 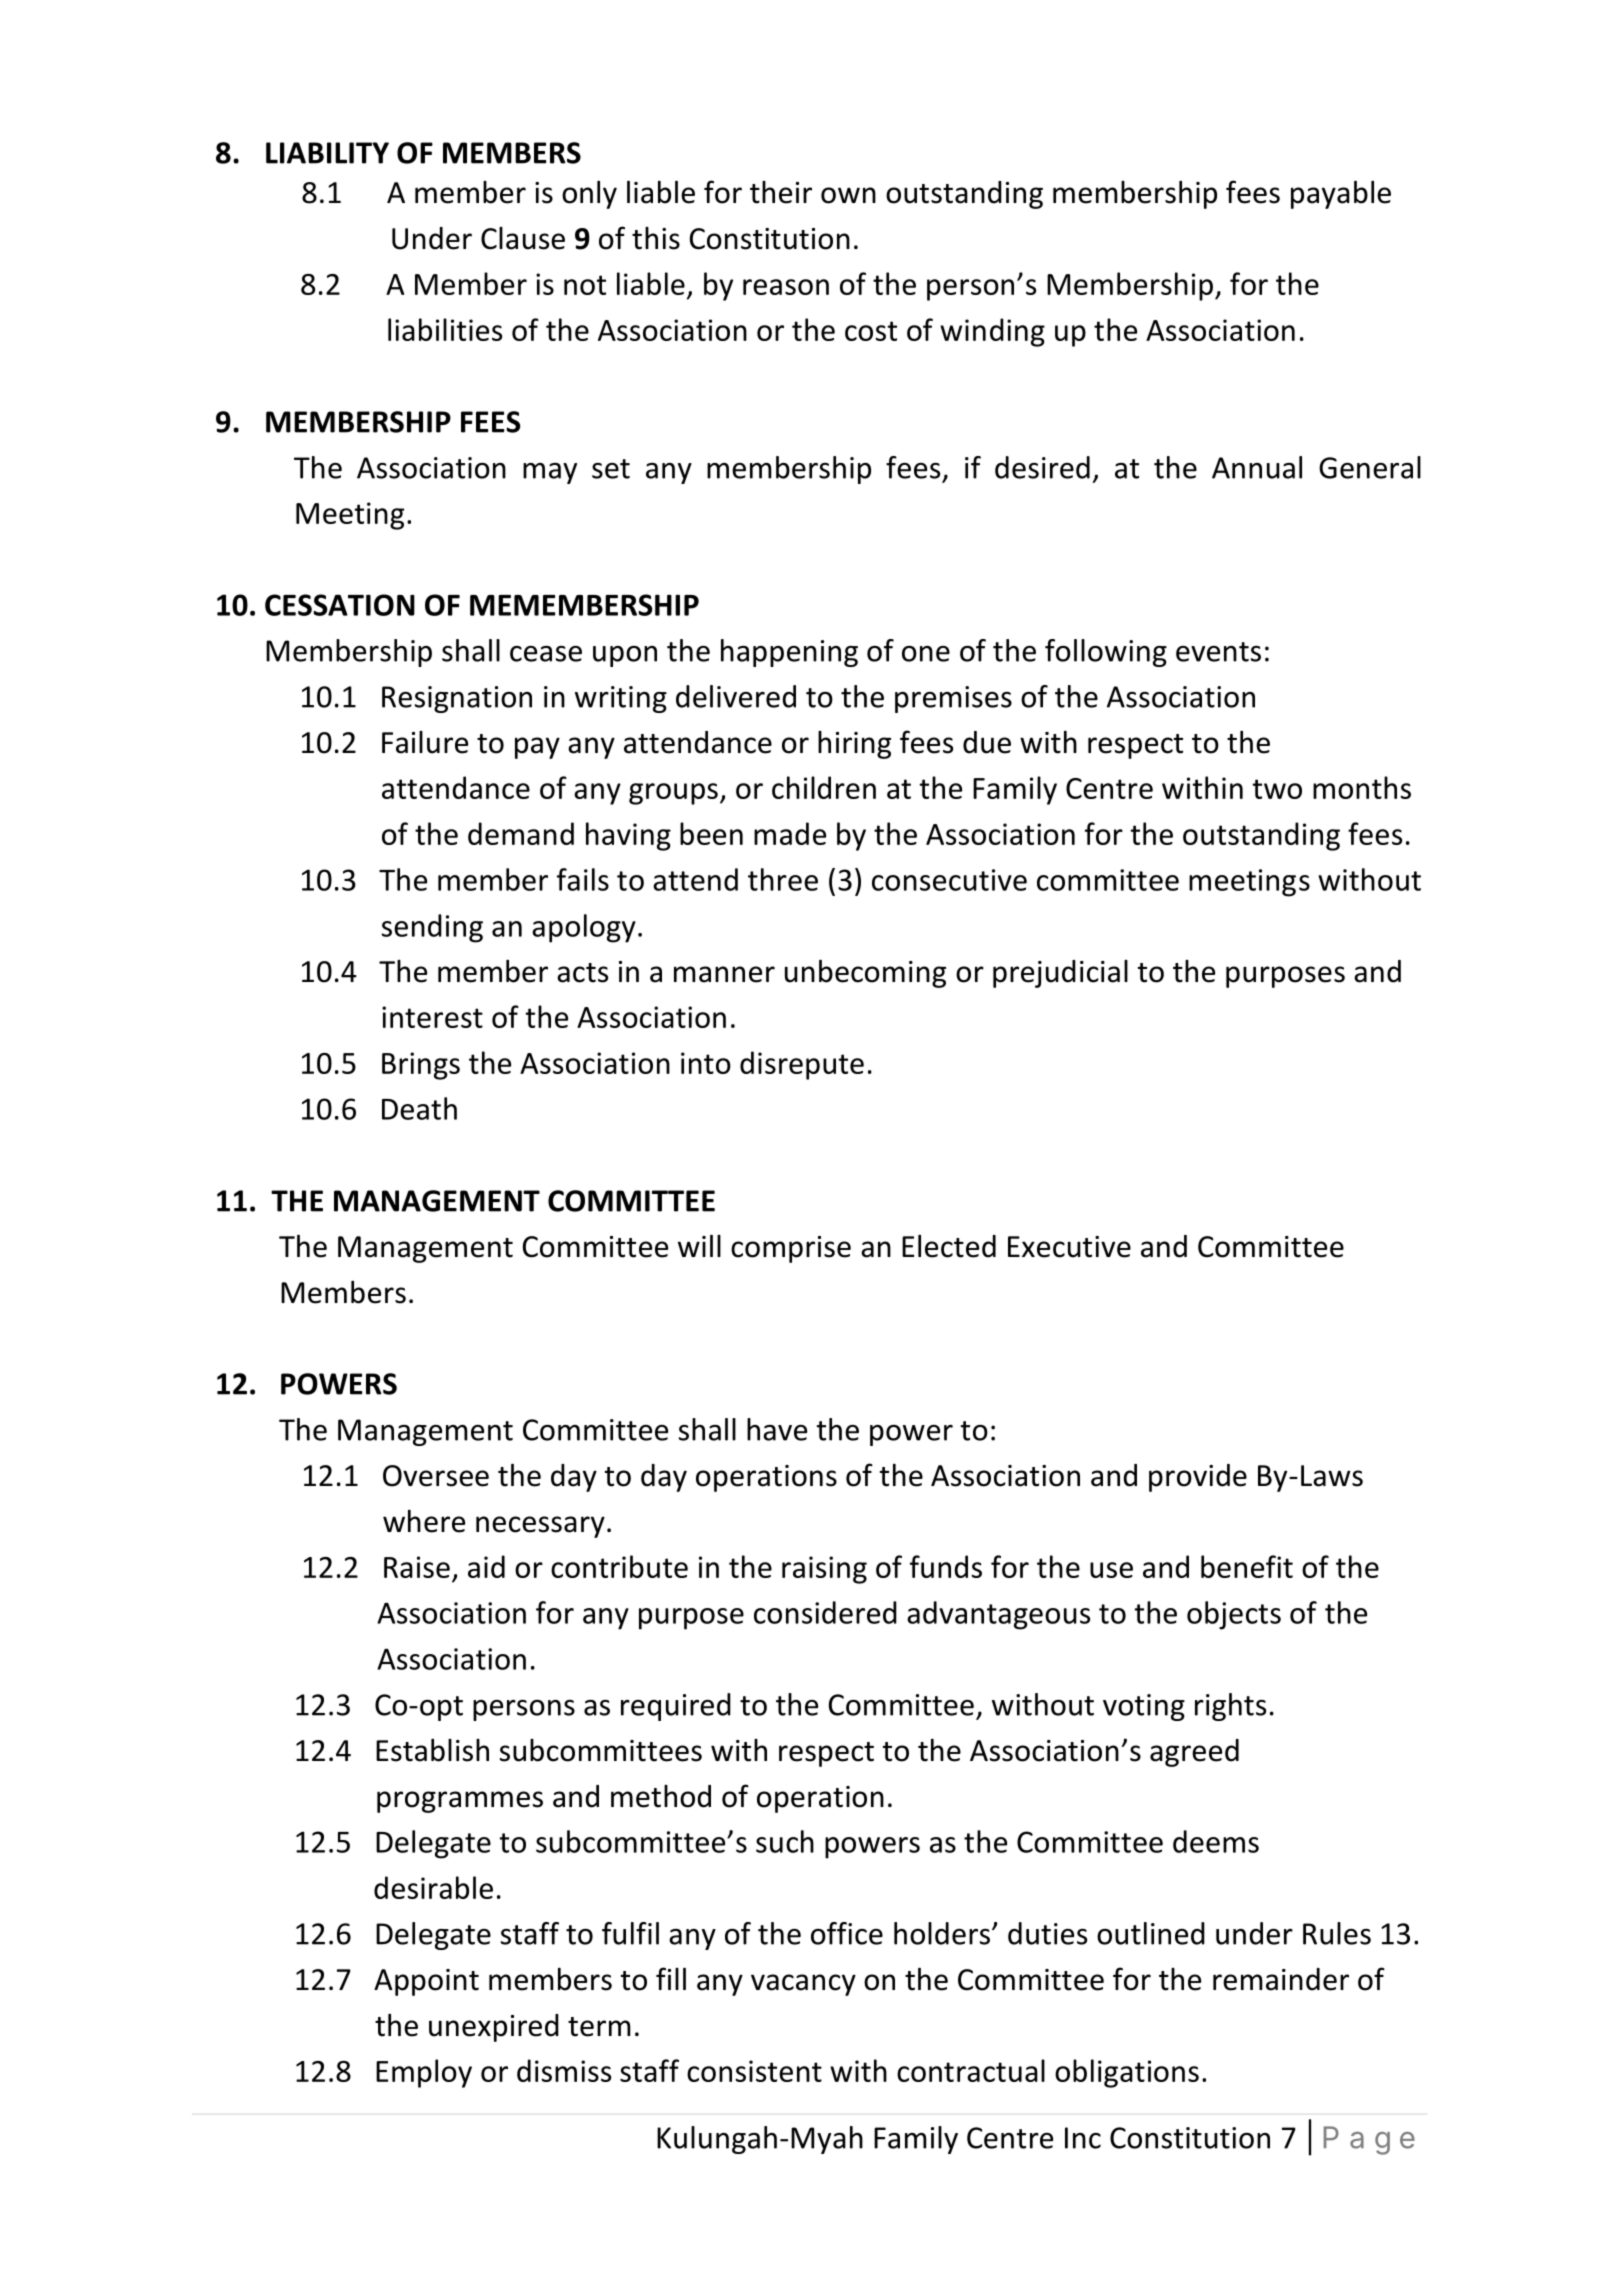 What do you see at coordinates (802, 1065) in the screenshot?
I see `disrepute` at bounding box center [802, 1065].
